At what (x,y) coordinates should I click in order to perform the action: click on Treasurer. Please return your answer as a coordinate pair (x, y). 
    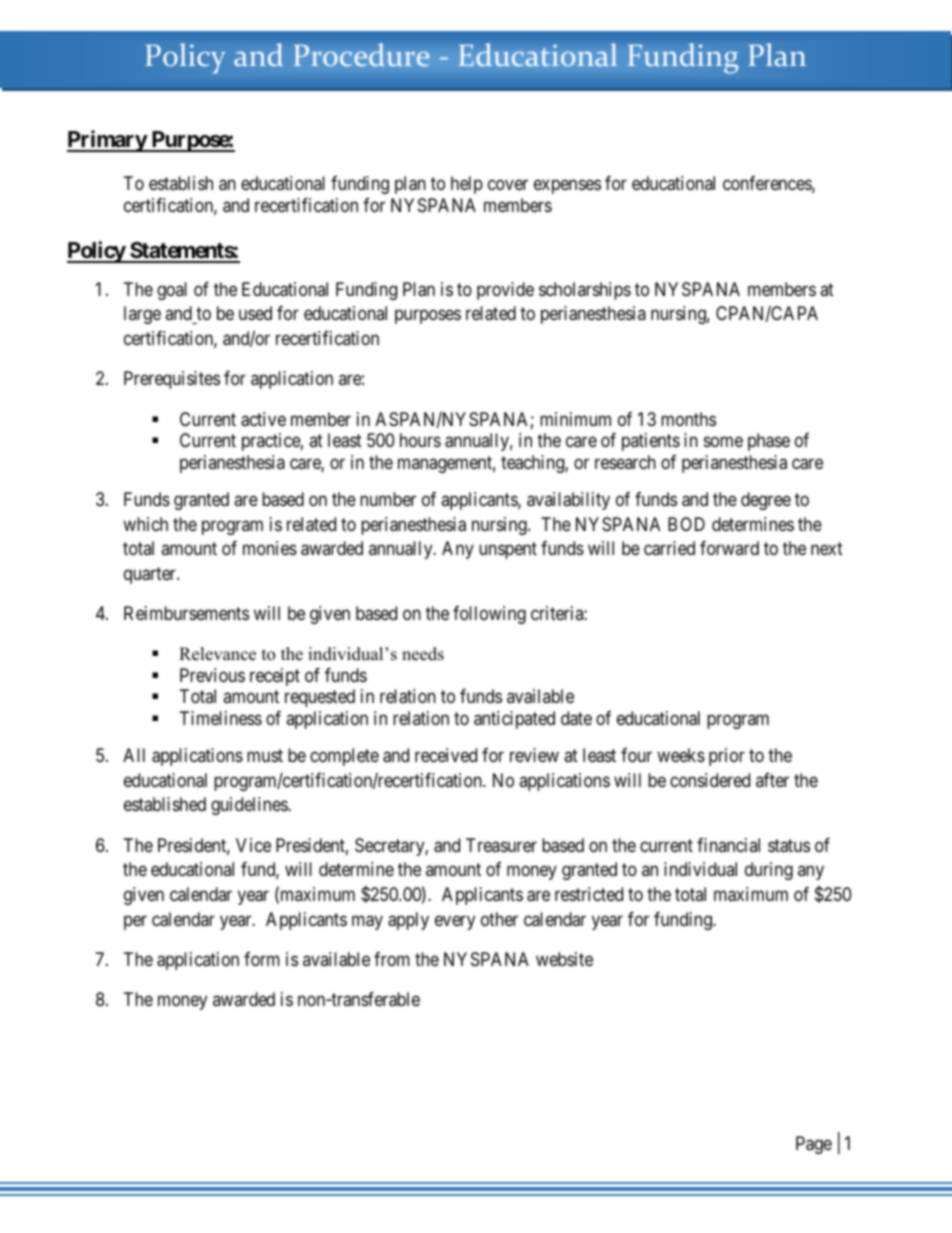
    Looking at the image, I should click on (501, 845).
